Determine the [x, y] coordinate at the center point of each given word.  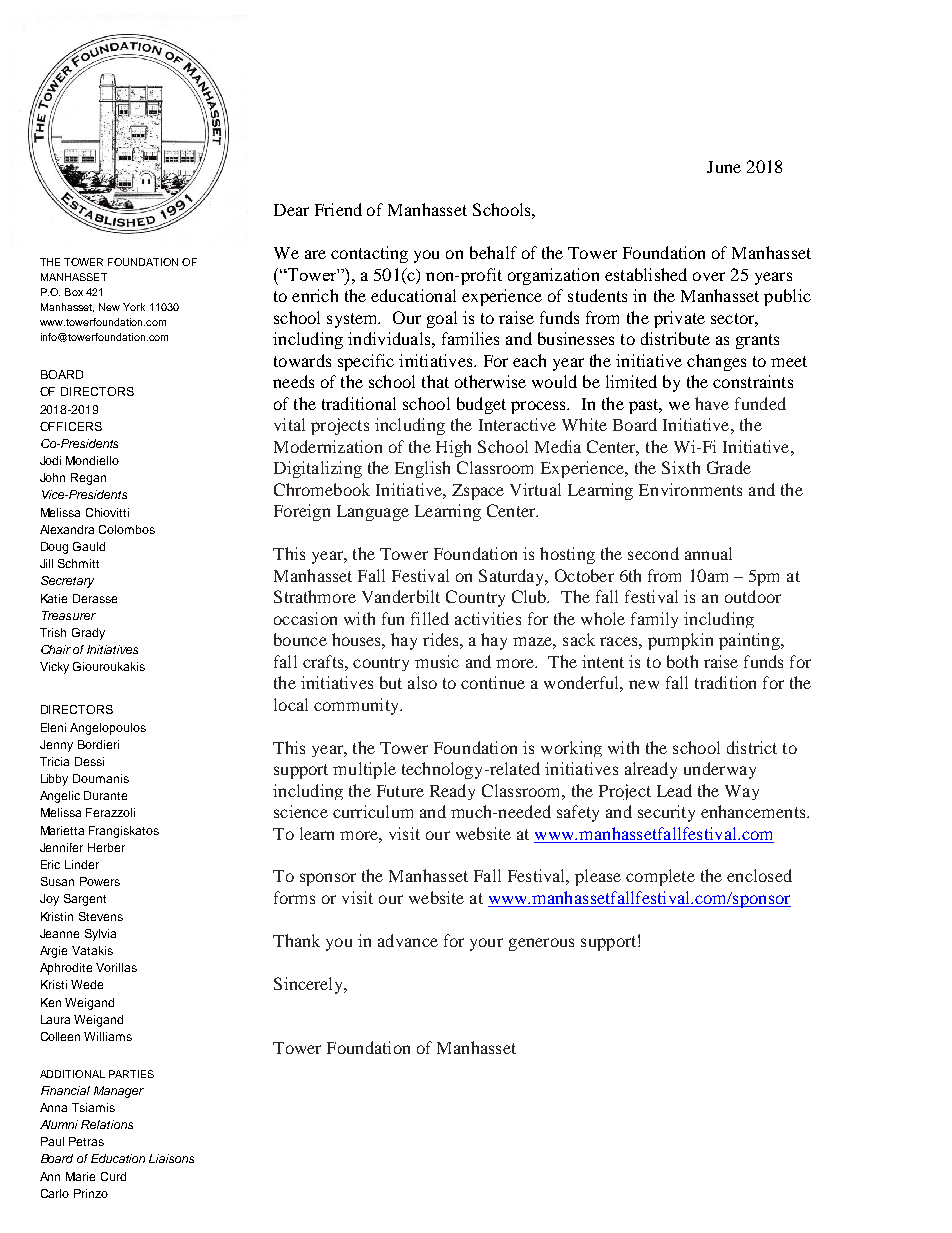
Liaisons [171, 1158]
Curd [113, 1176]
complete [660, 877]
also [422, 682]
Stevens [101, 916]
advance [408, 940]
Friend [338, 209]
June [724, 167]
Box [74, 292]
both [682, 661]
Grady [88, 634]
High [453, 448]
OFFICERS [71, 426]
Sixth [681, 467]
